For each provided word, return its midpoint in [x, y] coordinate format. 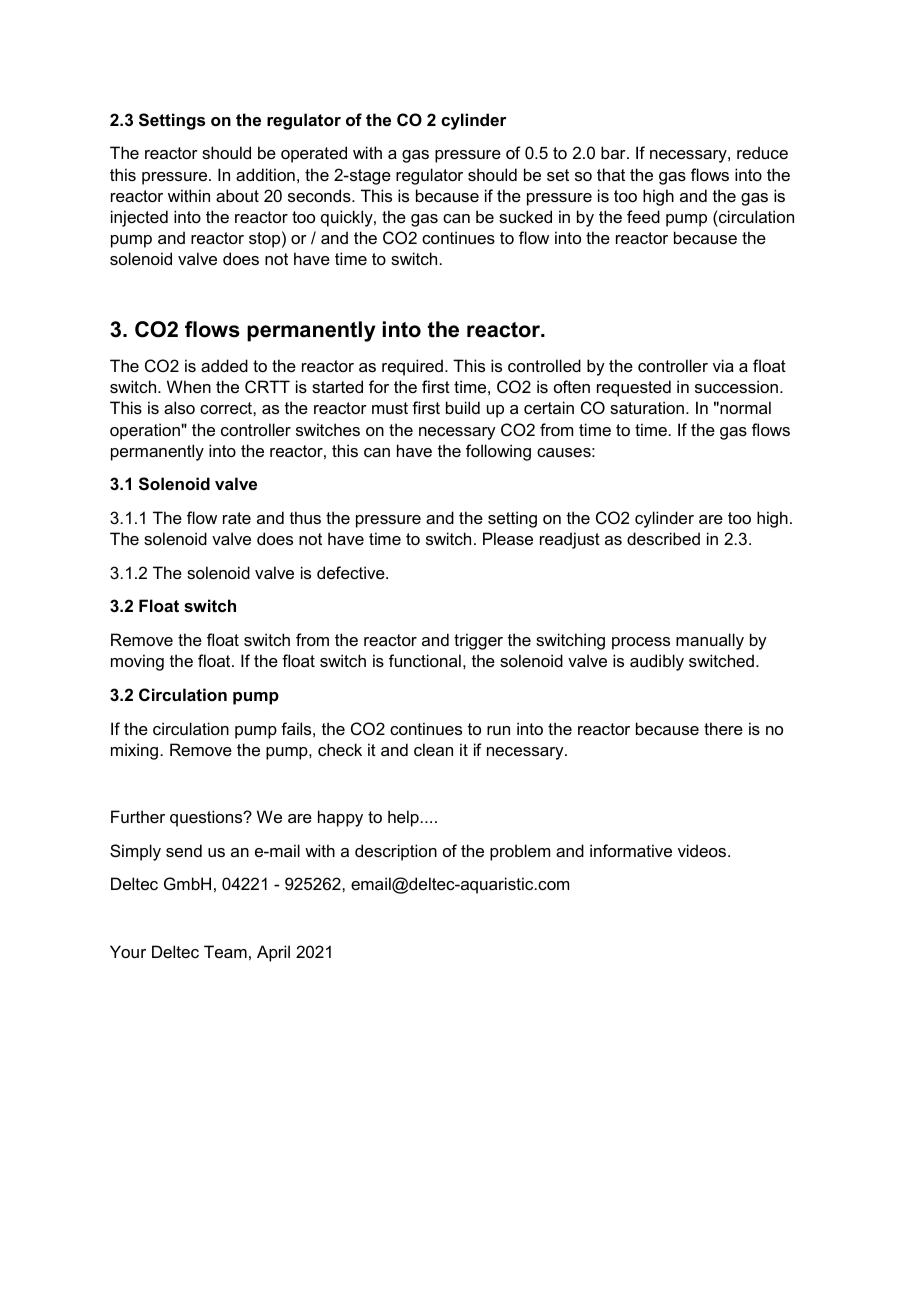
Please [508, 538]
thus [305, 517]
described [663, 538]
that [611, 174]
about [237, 195]
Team [225, 951]
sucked [525, 216]
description [396, 852]
